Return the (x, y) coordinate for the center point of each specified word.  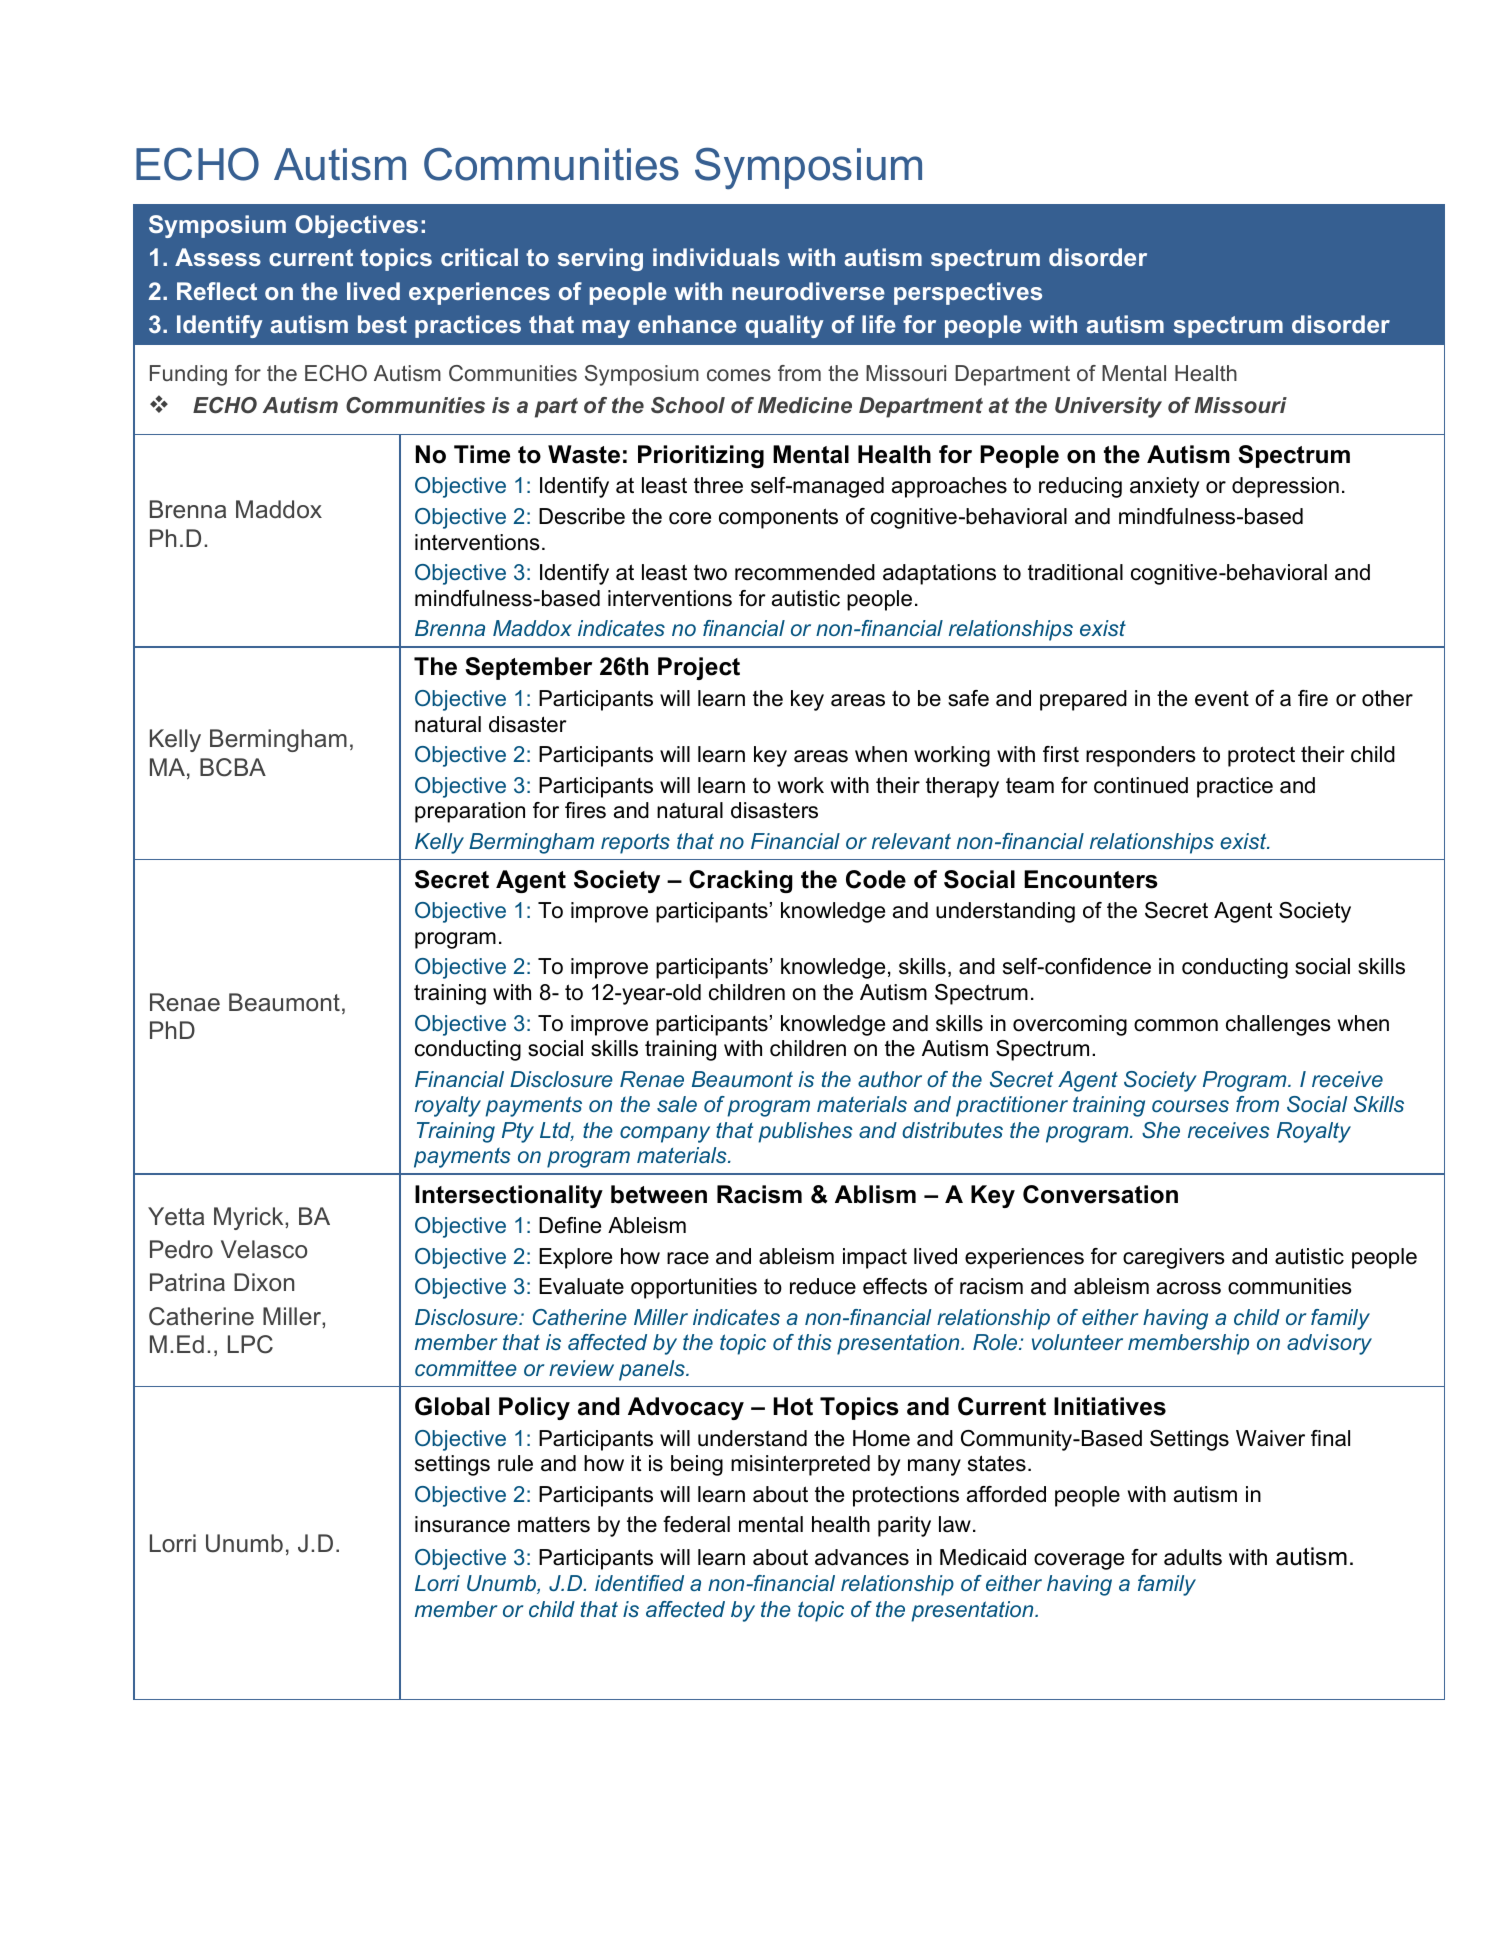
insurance (462, 1524)
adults (1193, 1557)
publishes (805, 1132)
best (382, 324)
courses (1190, 1106)
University (1108, 407)
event (1222, 699)
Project (699, 668)
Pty (518, 1132)
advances (862, 1557)
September (528, 668)
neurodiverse (808, 291)
